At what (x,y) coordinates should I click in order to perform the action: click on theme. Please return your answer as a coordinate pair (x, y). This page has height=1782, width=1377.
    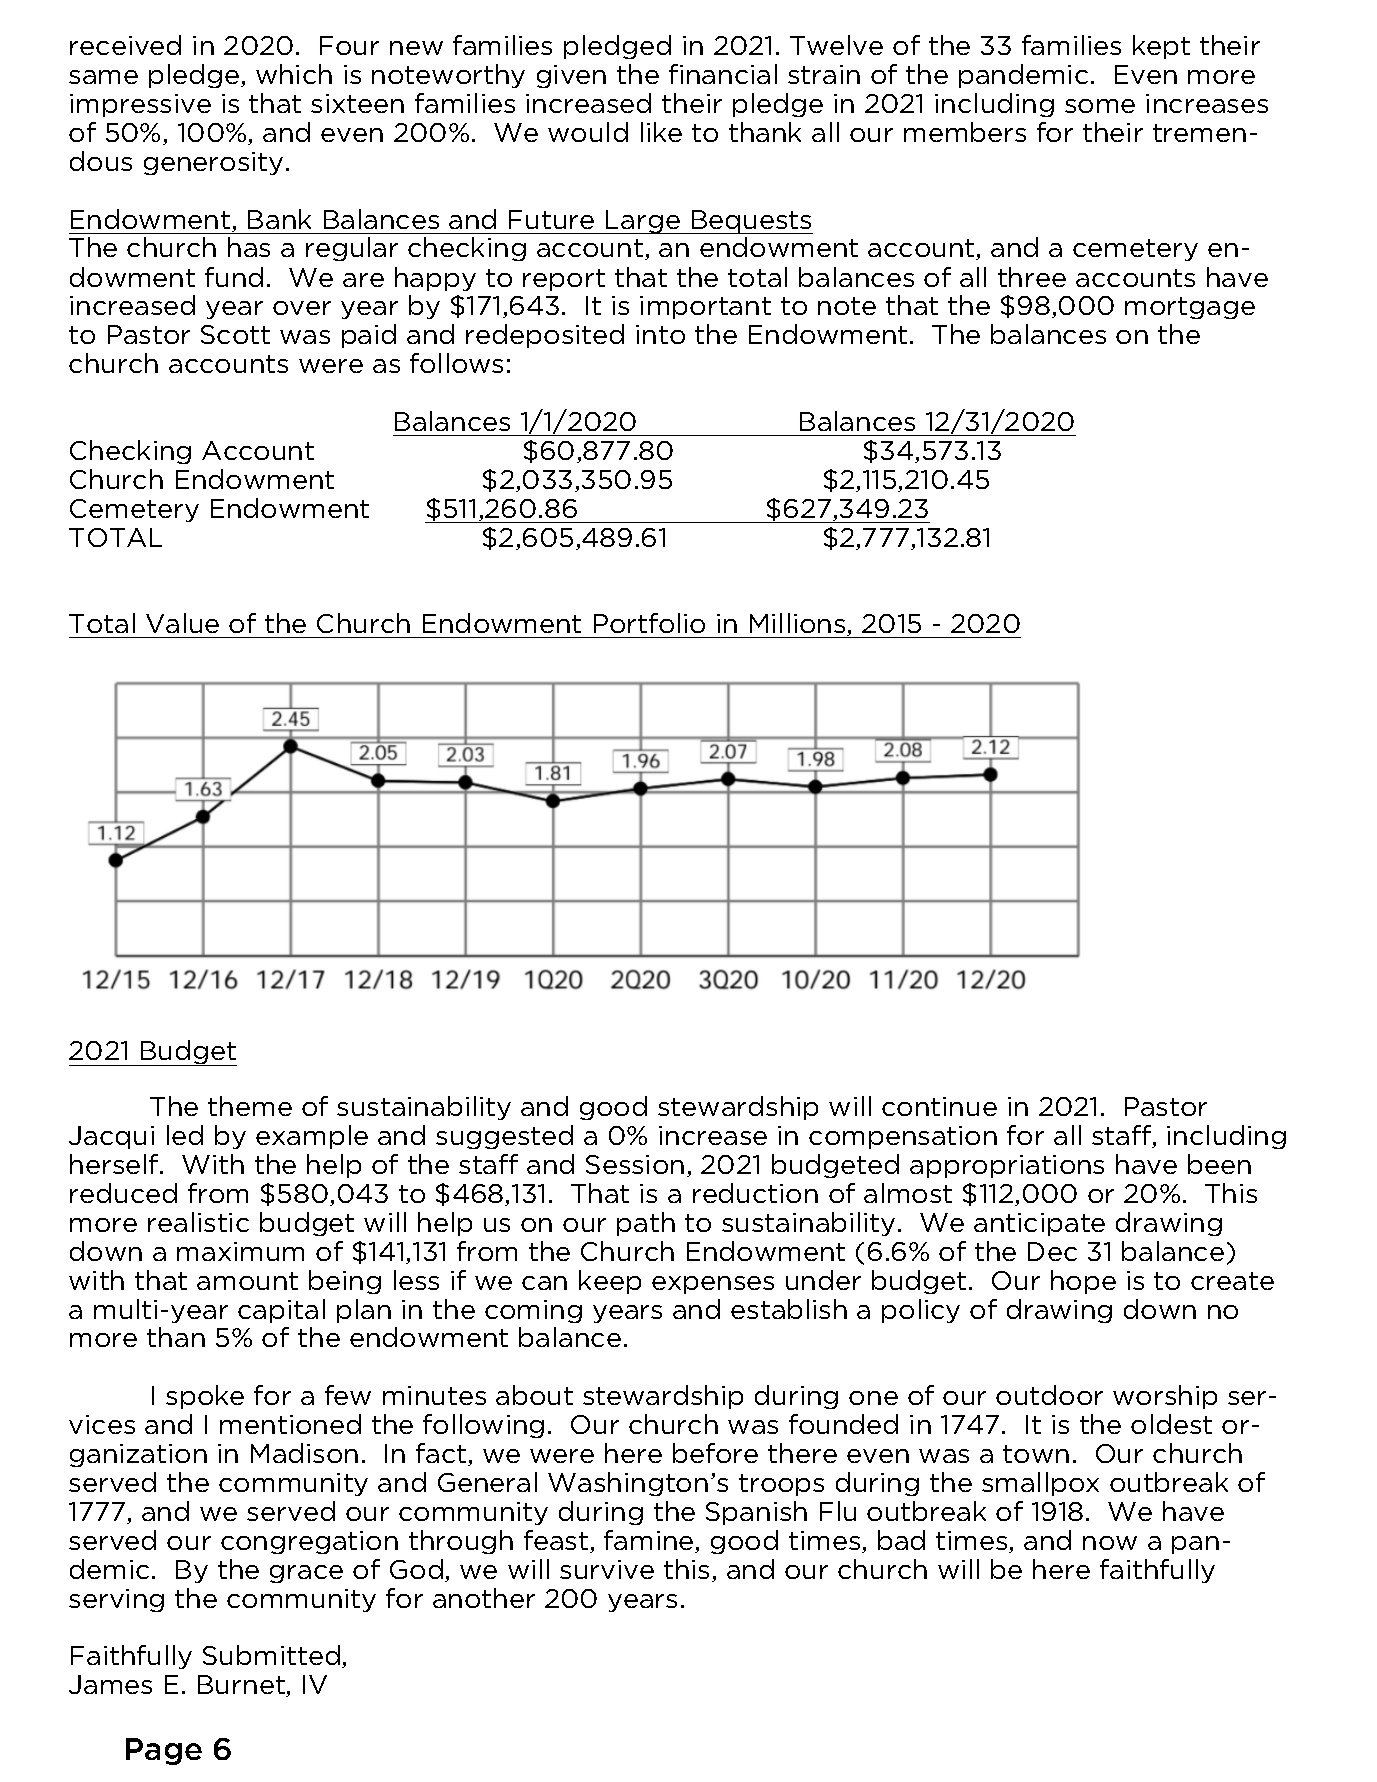
    Looking at the image, I should click on (250, 1106).
